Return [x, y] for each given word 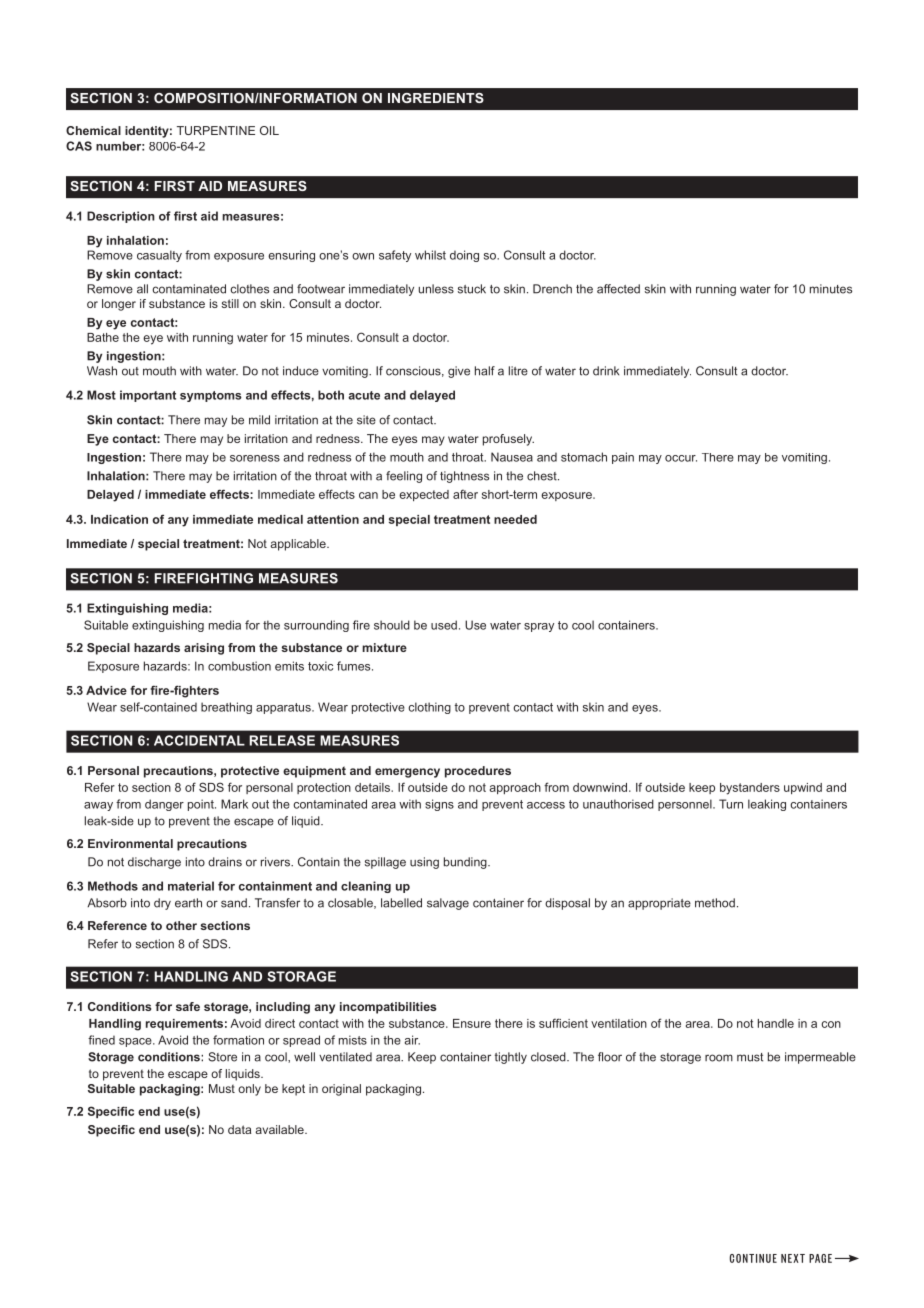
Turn [731, 804]
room [719, 1058]
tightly [511, 1058]
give [459, 372]
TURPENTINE [216, 130]
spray [539, 627]
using [424, 863]
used [444, 625]
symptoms [211, 396]
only [249, 1090]
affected [618, 289]
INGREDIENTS [436, 98]
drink [606, 371]
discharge [154, 863]
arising [204, 649]
